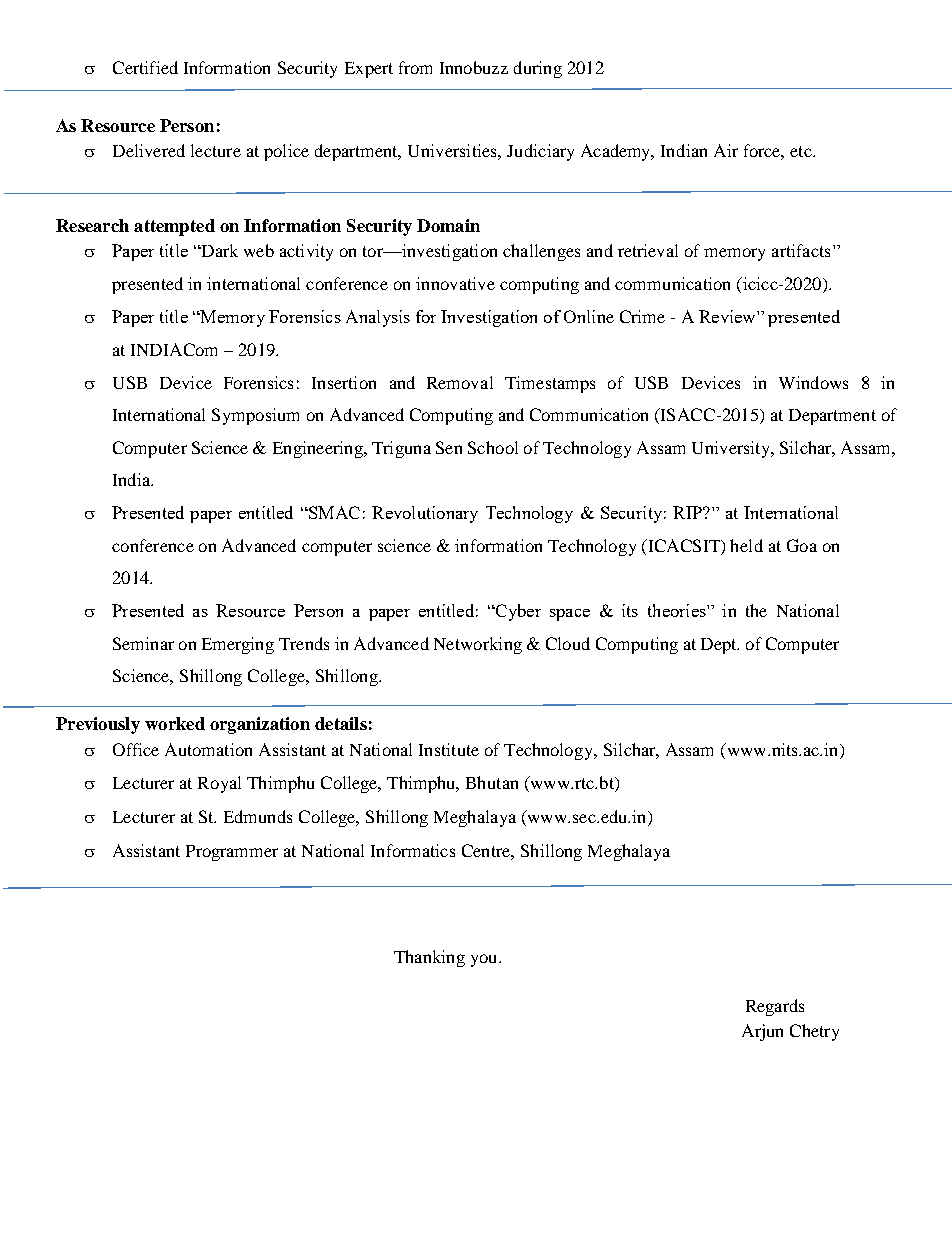 This screenshot has width=952, height=1233. I want to click on Seminar, so click(143, 643).
